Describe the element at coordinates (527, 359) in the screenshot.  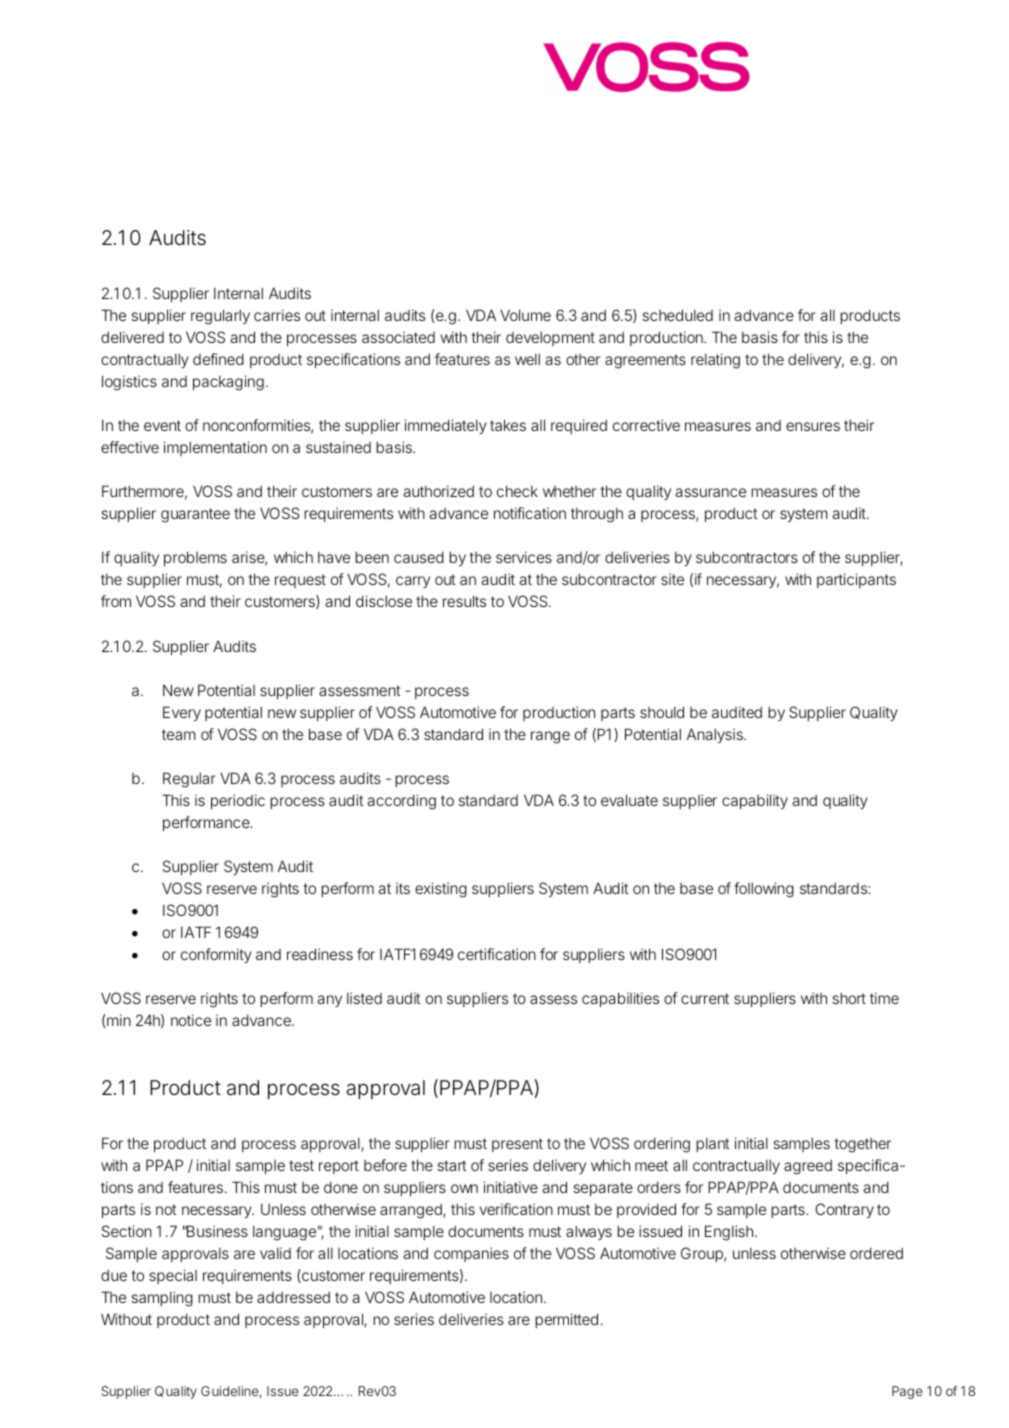
I see `well` at that location.
